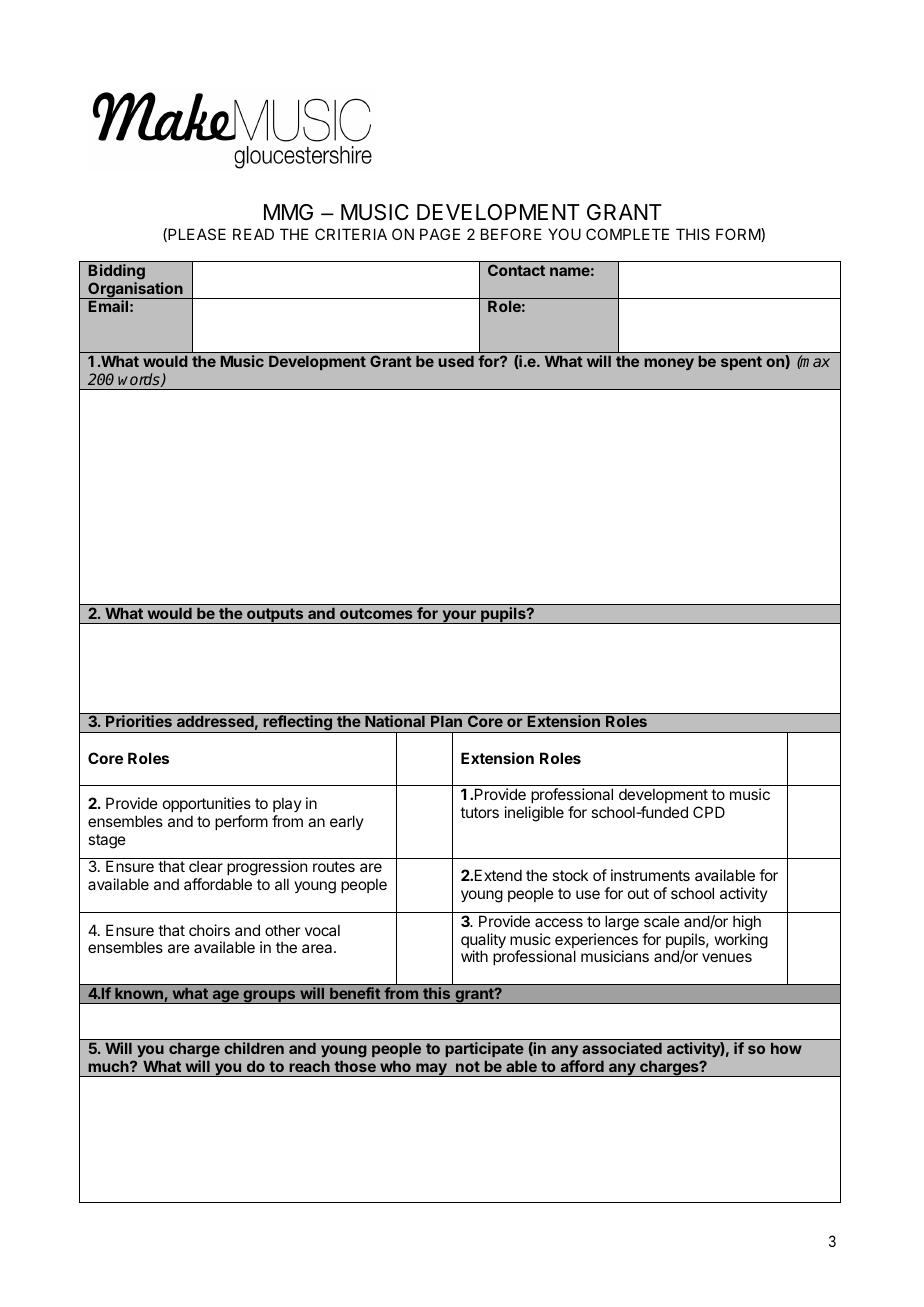 This screenshot has width=924, height=1307. Describe the element at coordinates (459, 617) in the screenshot. I see `your` at that location.
